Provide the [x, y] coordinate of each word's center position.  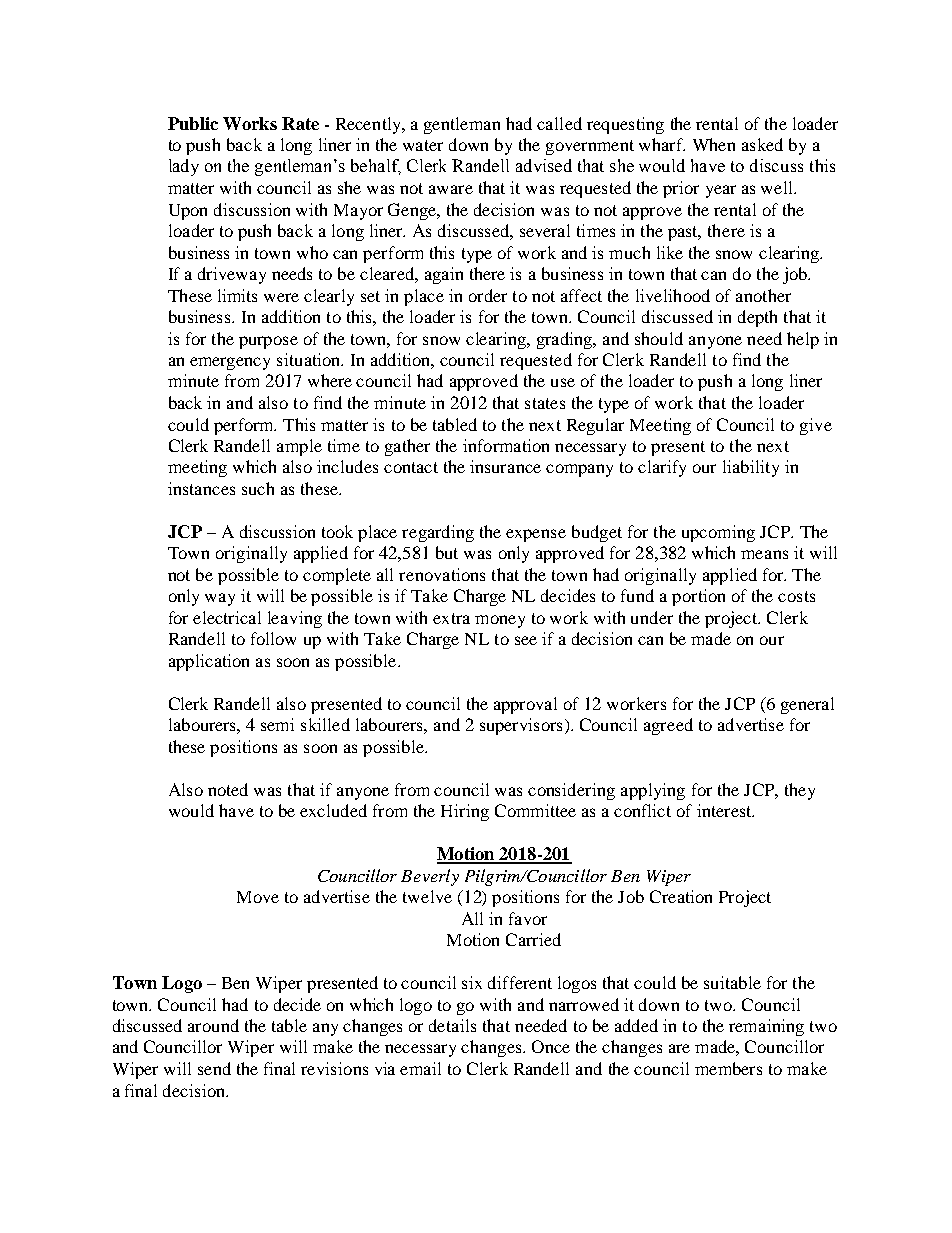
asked [762, 144]
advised [544, 165]
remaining [766, 1027]
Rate [300, 123]
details [452, 1025]
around [213, 1025]
